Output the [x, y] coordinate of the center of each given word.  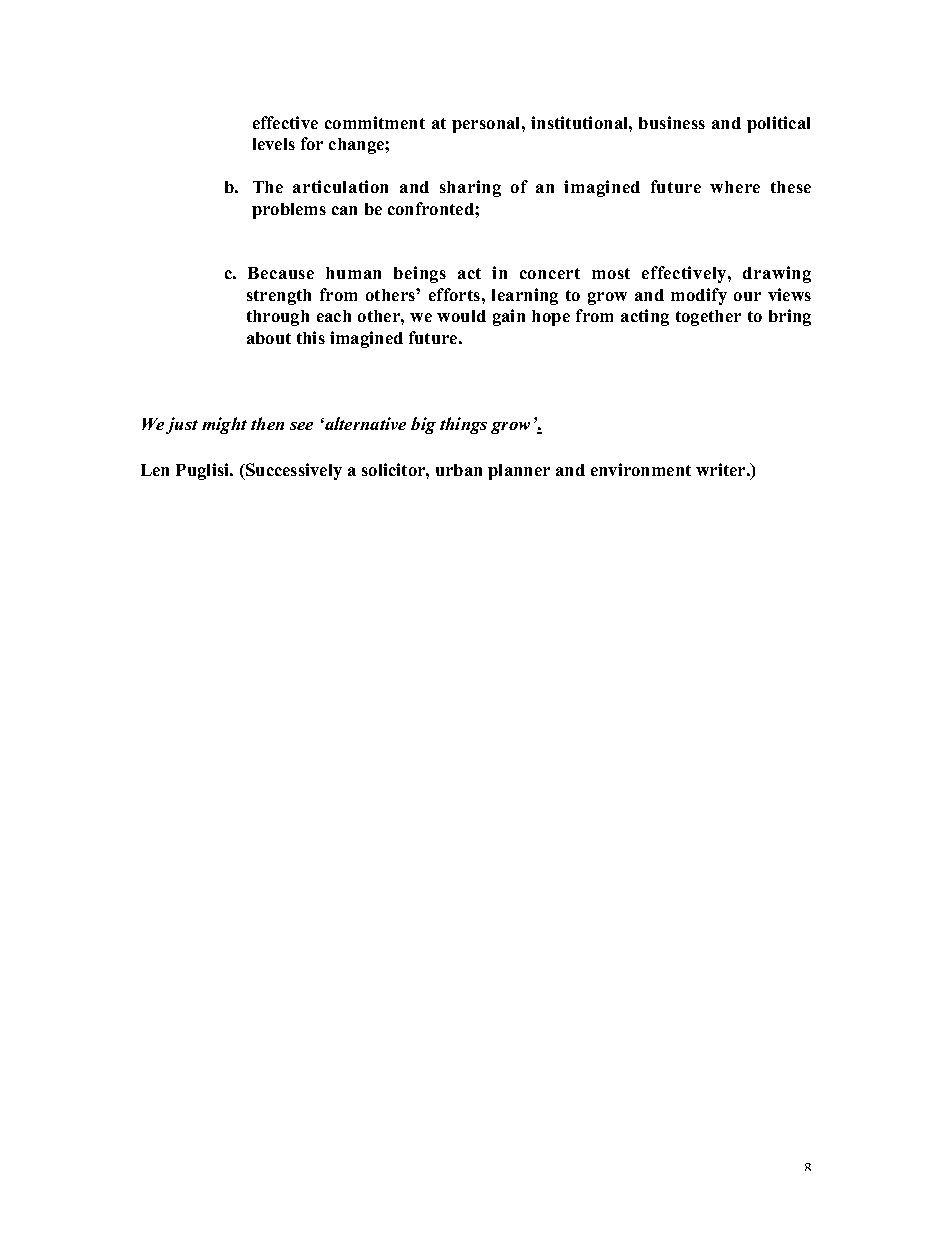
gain [509, 317]
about [269, 338]
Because [281, 273]
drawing [777, 274]
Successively [293, 471]
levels [274, 144]
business [672, 122]
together [708, 318]
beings [420, 274]
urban [459, 470]
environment [641, 469]
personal [487, 125]
